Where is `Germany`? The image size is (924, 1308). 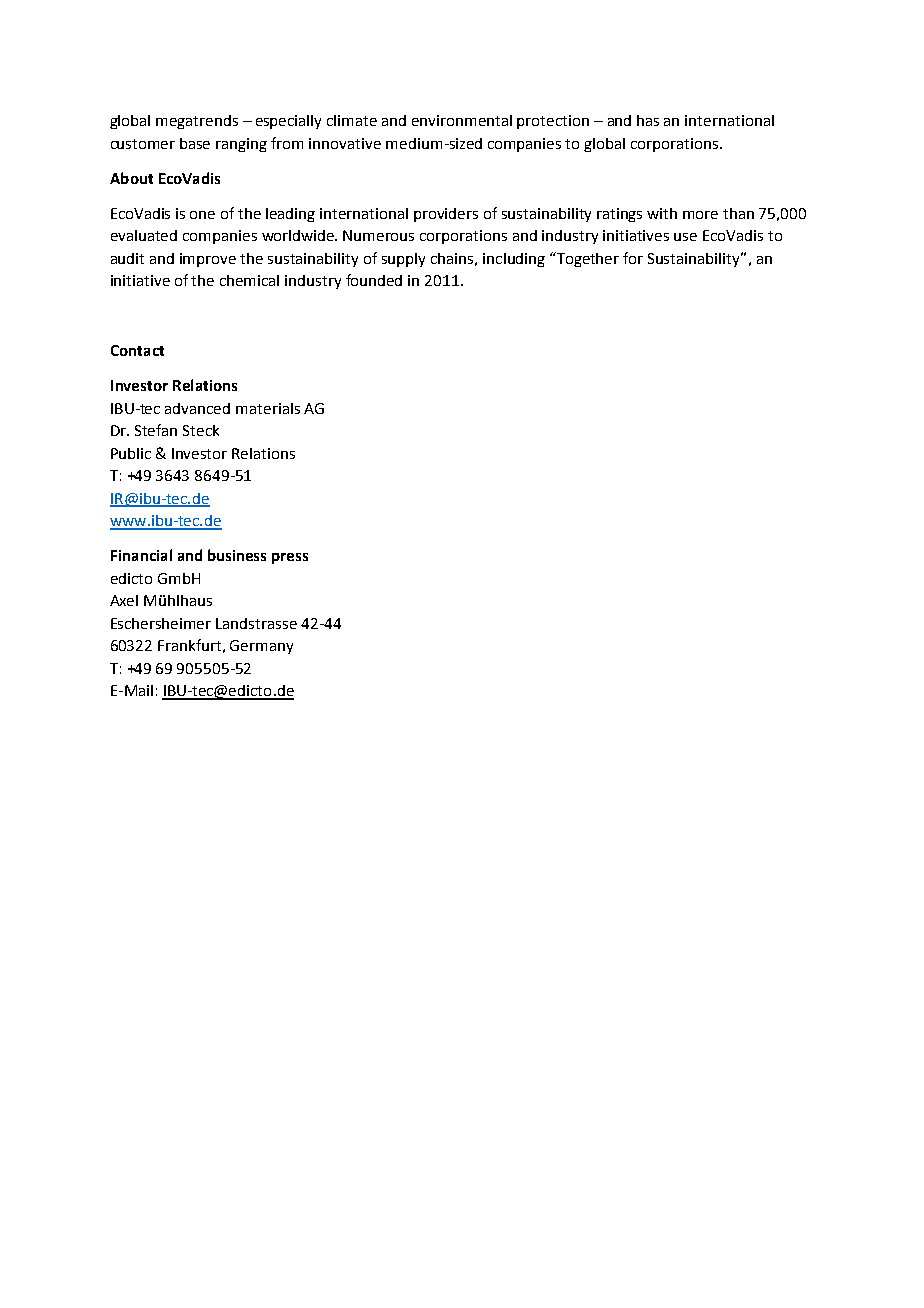 Germany is located at coordinates (261, 647).
